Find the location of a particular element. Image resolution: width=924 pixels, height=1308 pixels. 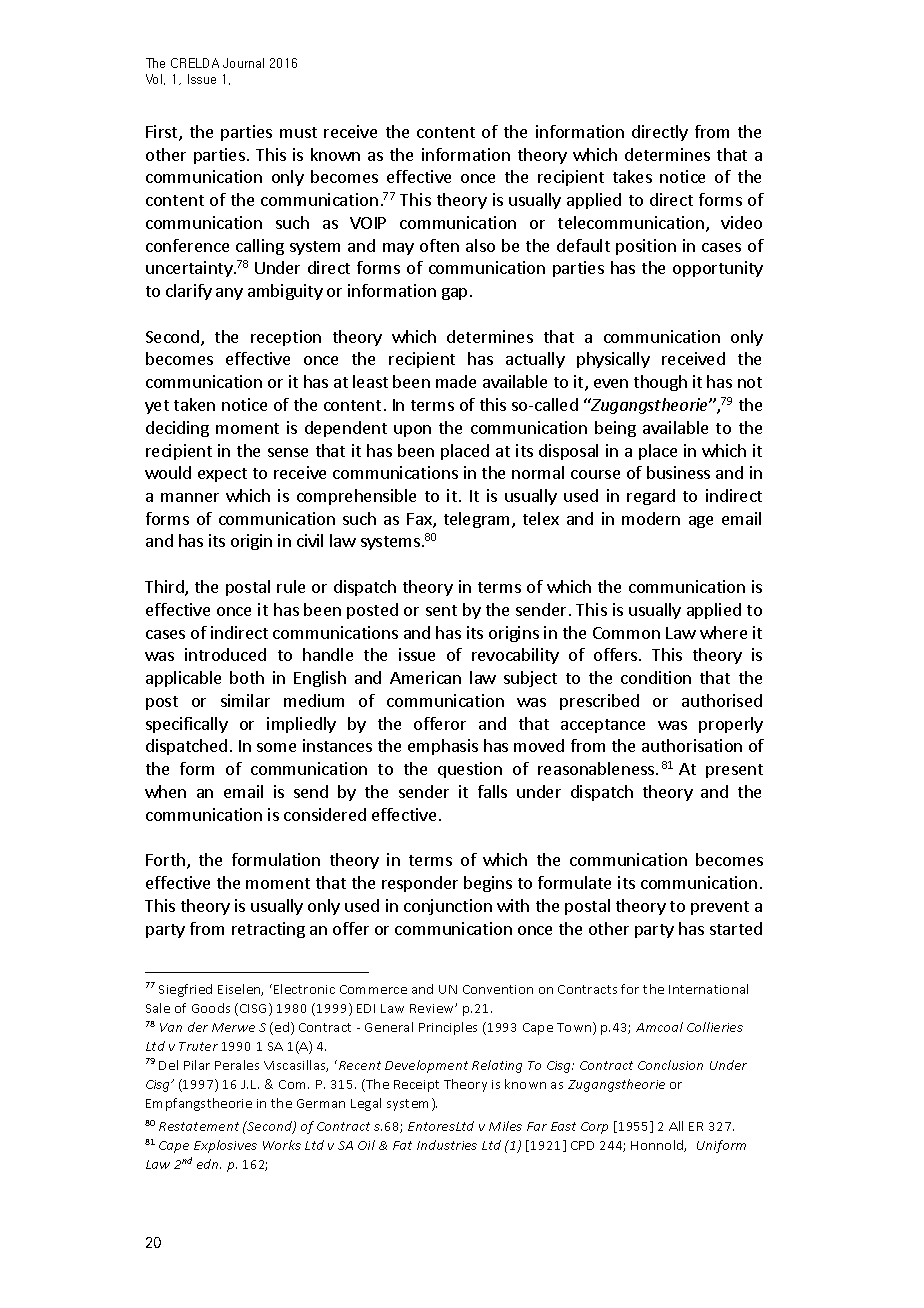

Industries is located at coordinates (447, 1145).
